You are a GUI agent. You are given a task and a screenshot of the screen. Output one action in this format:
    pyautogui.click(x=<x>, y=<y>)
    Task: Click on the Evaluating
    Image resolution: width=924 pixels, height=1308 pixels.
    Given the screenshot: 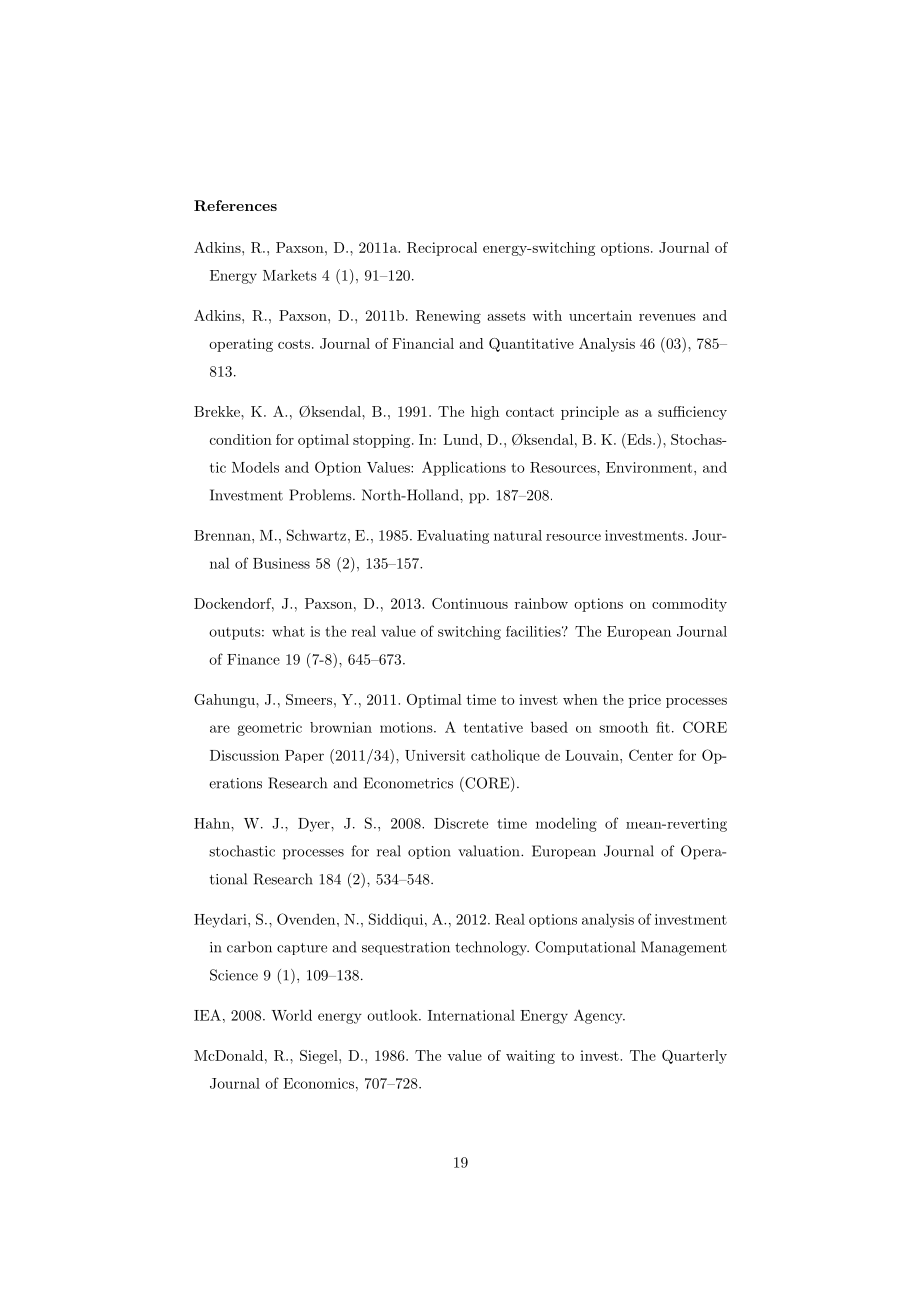 What is the action you would take?
    pyautogui.click(x=453, y=537)
